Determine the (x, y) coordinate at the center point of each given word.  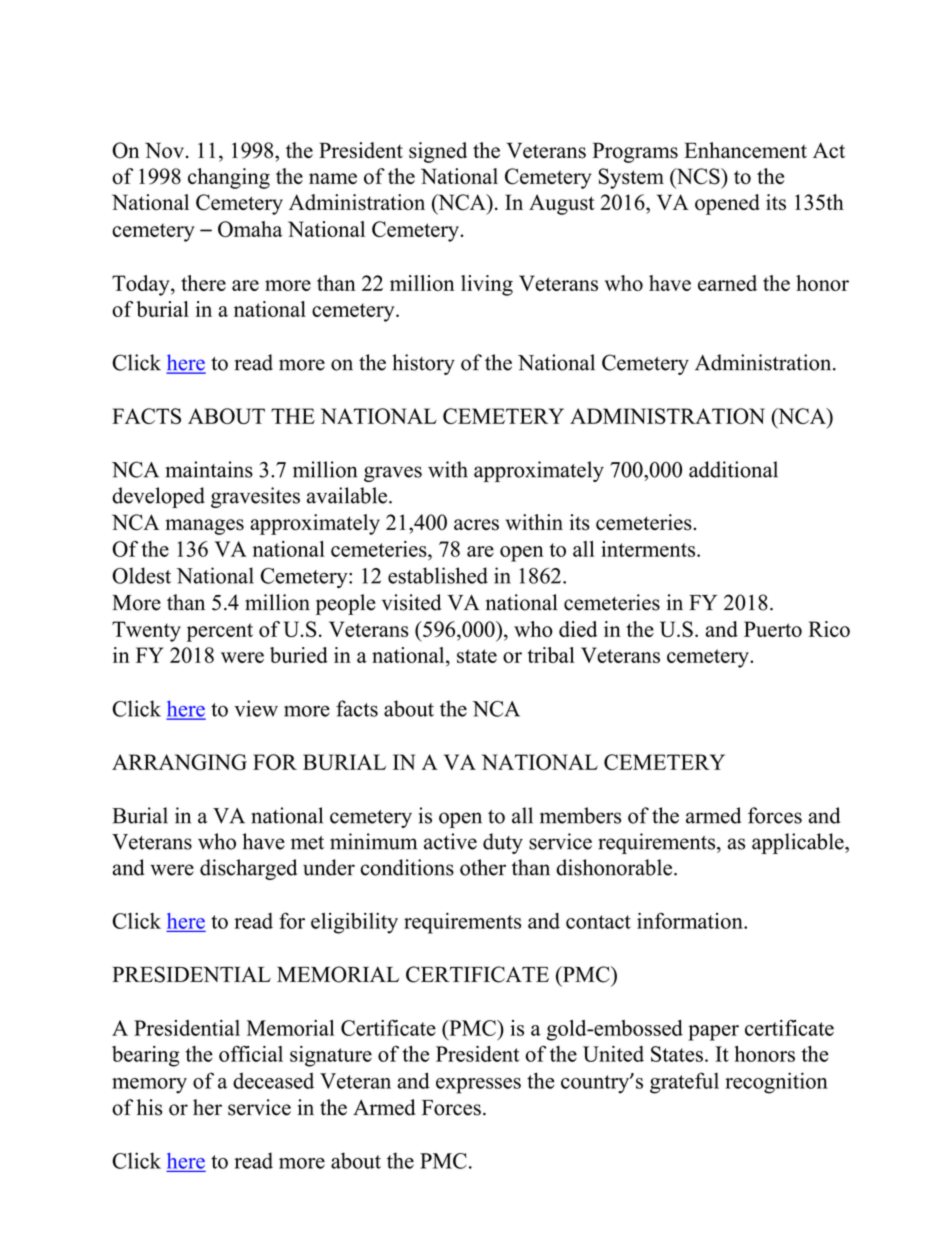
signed (438, 152)
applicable (799, 843)
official (251, 1053)
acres (476, 525)
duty (503, 843)
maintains (209, 469)
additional (733, 469)
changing (229, 178)
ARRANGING (179, 762)
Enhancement (745, 150)
